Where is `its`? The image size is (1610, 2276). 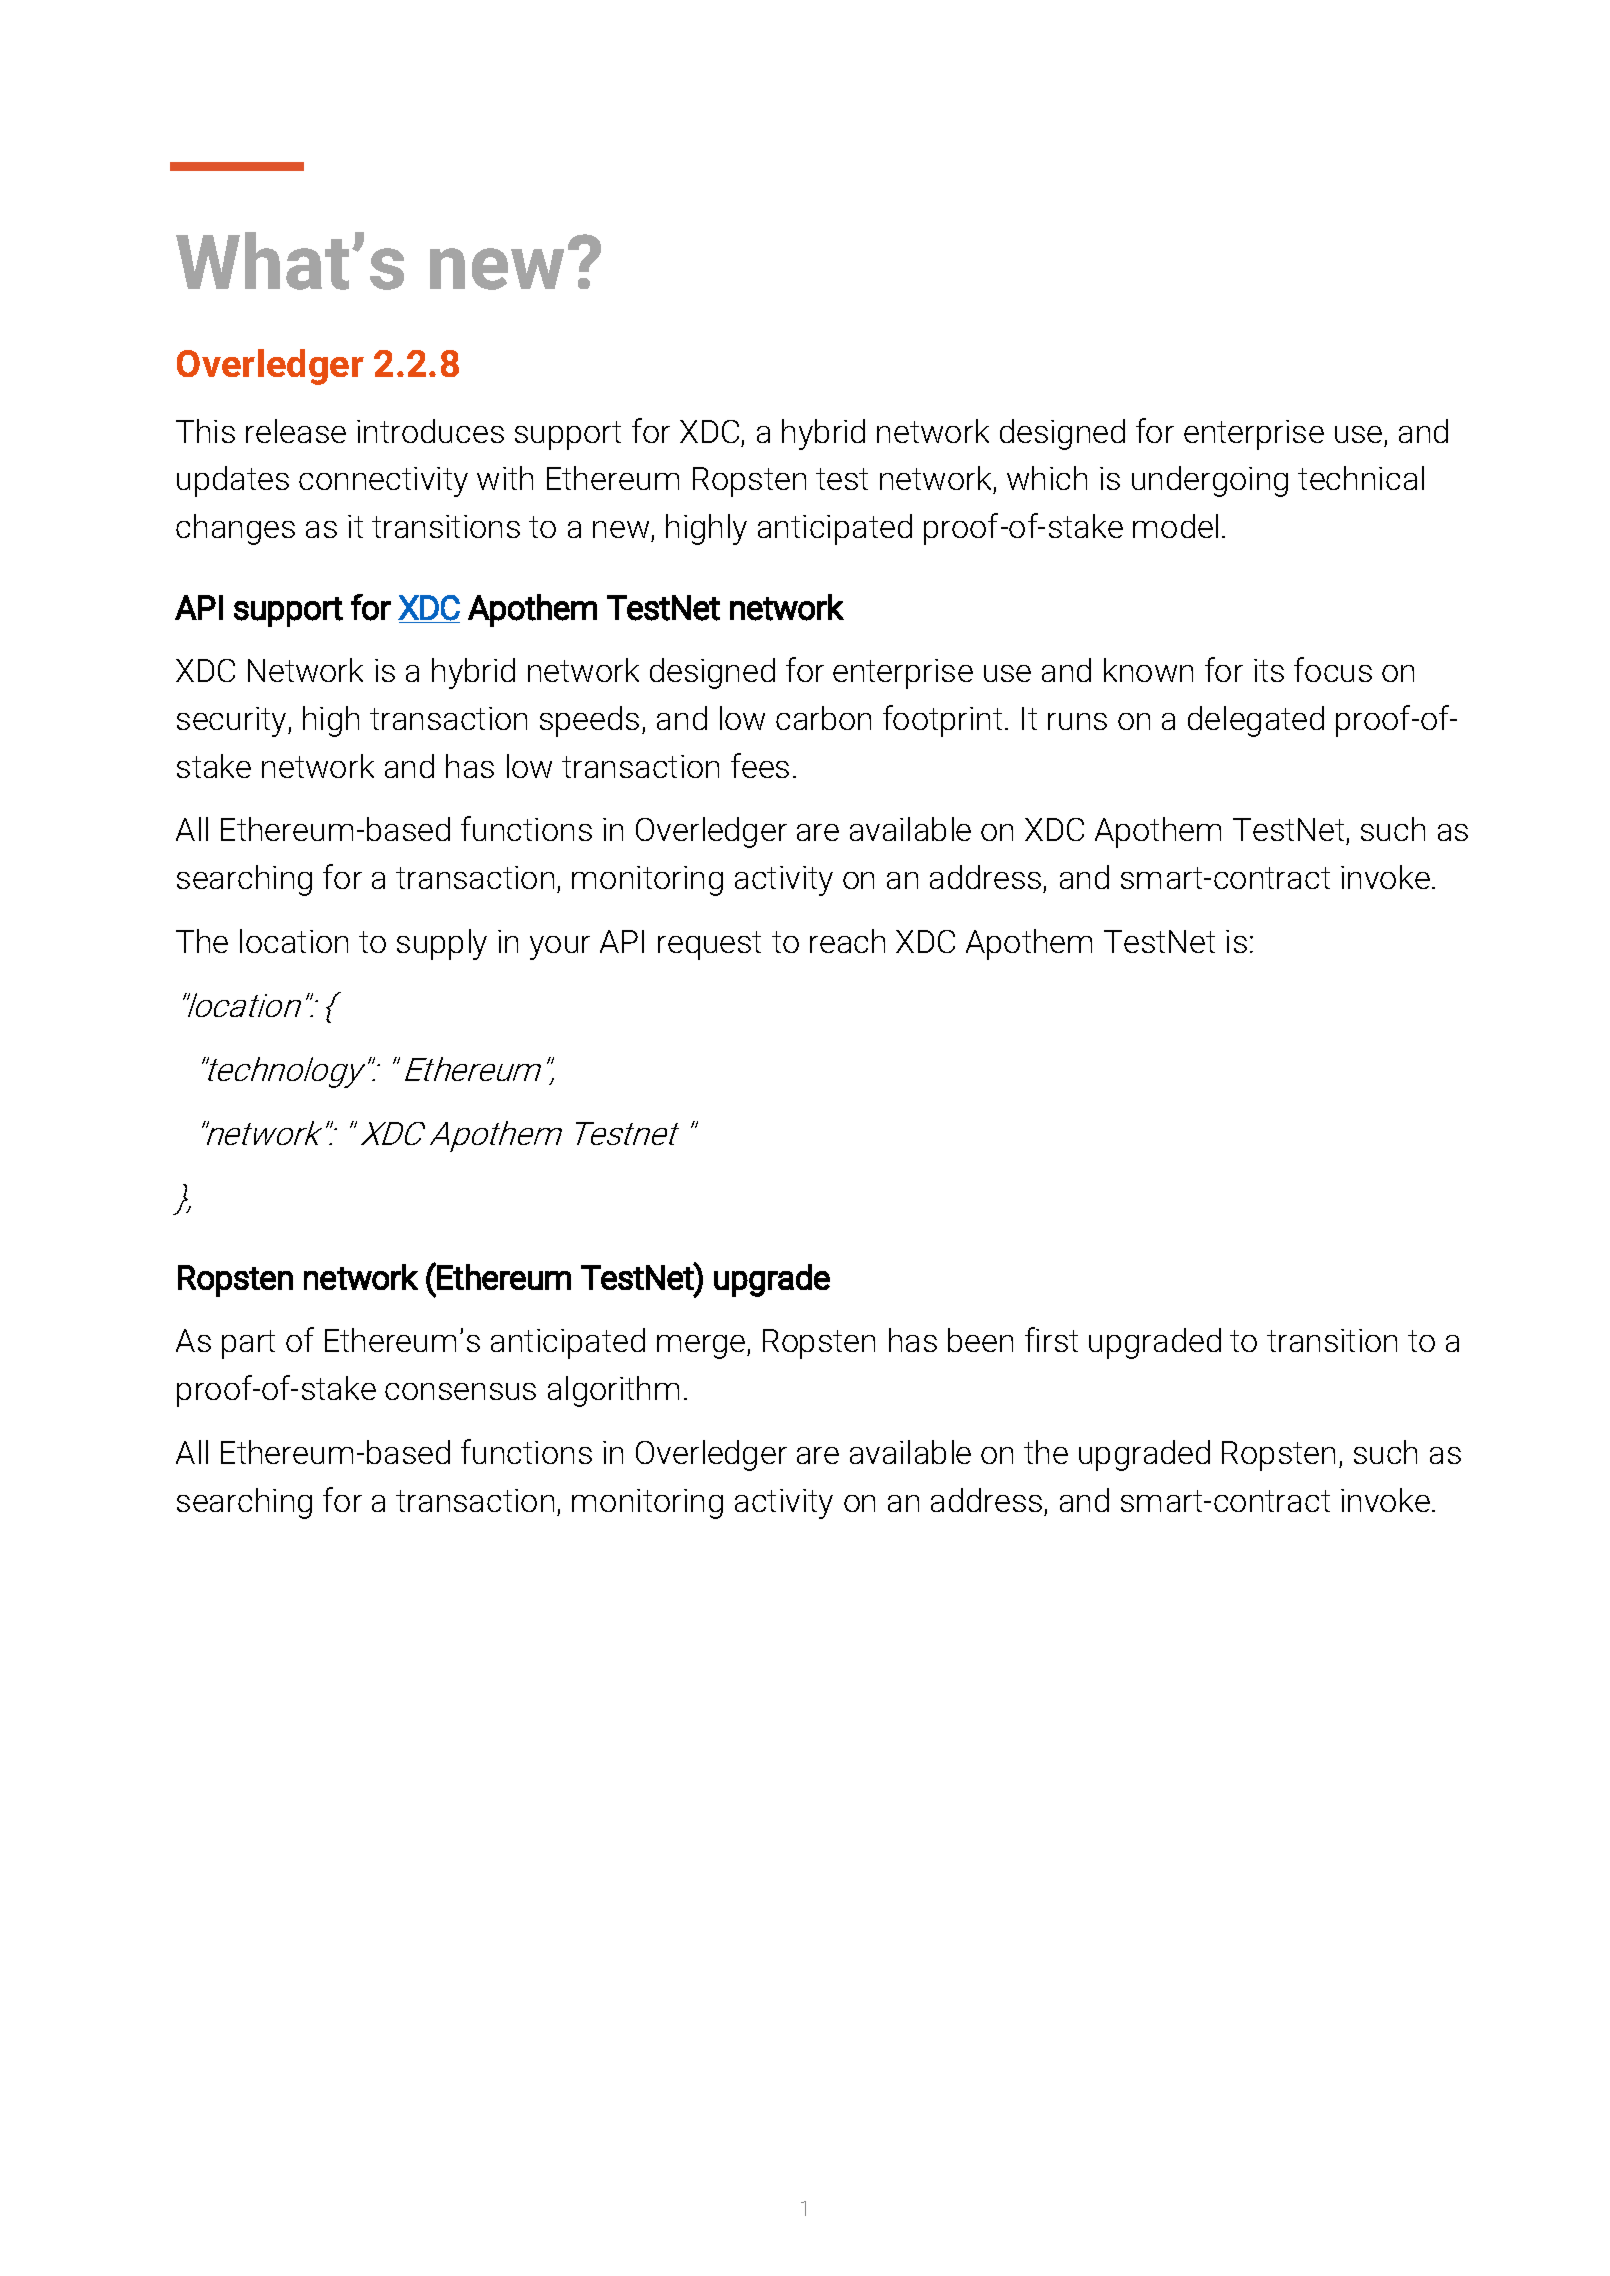
its is located at coordinates (1269, 670).
